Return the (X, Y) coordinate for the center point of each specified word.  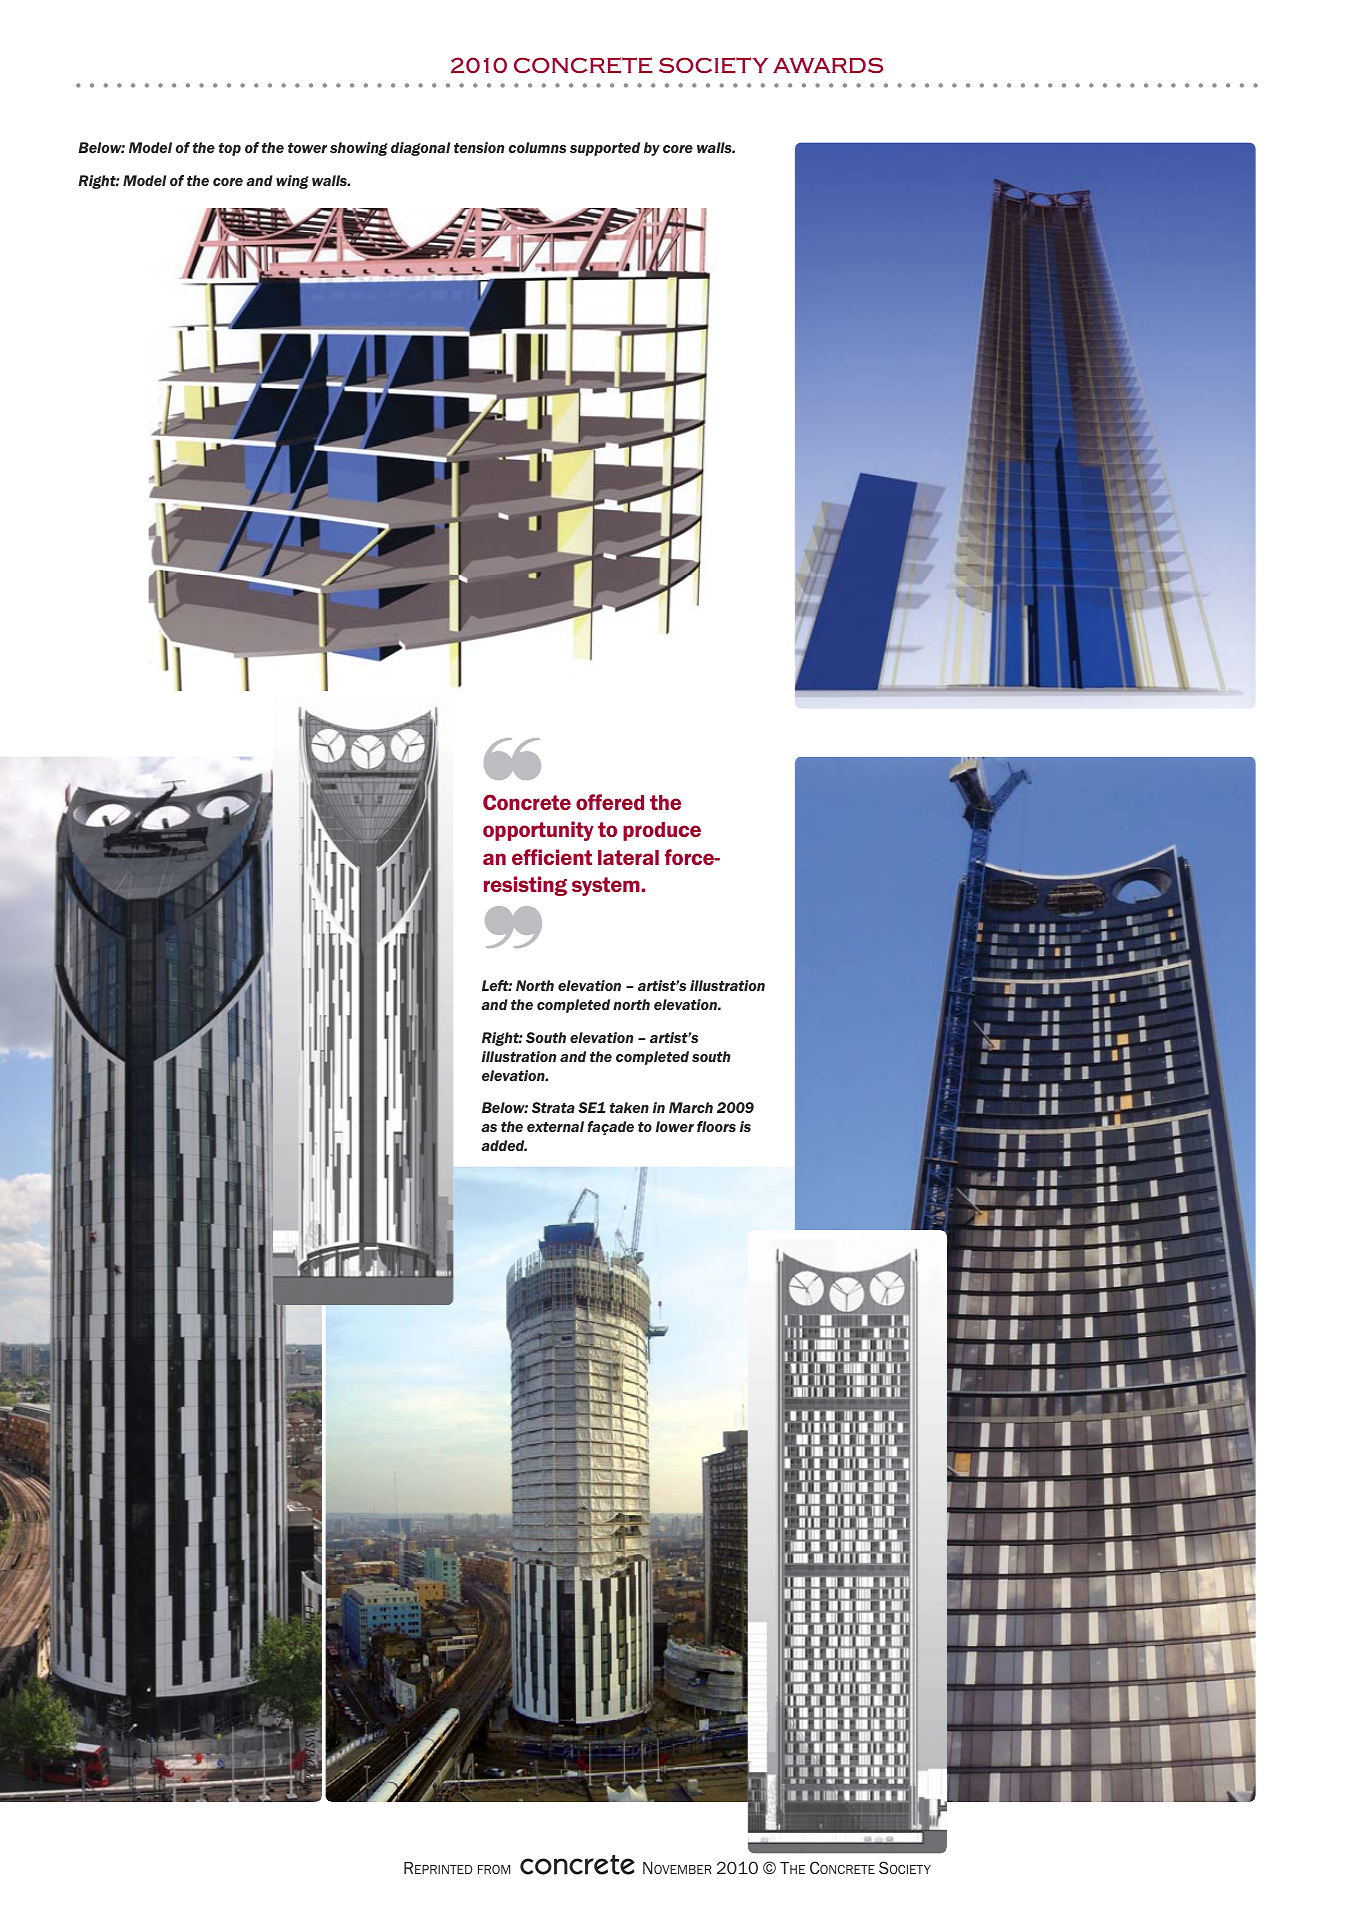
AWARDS (828, 65)
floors (716, 1126)
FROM (494, 1869)
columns (537, 147)
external (555, 1126)
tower (307, 148)
